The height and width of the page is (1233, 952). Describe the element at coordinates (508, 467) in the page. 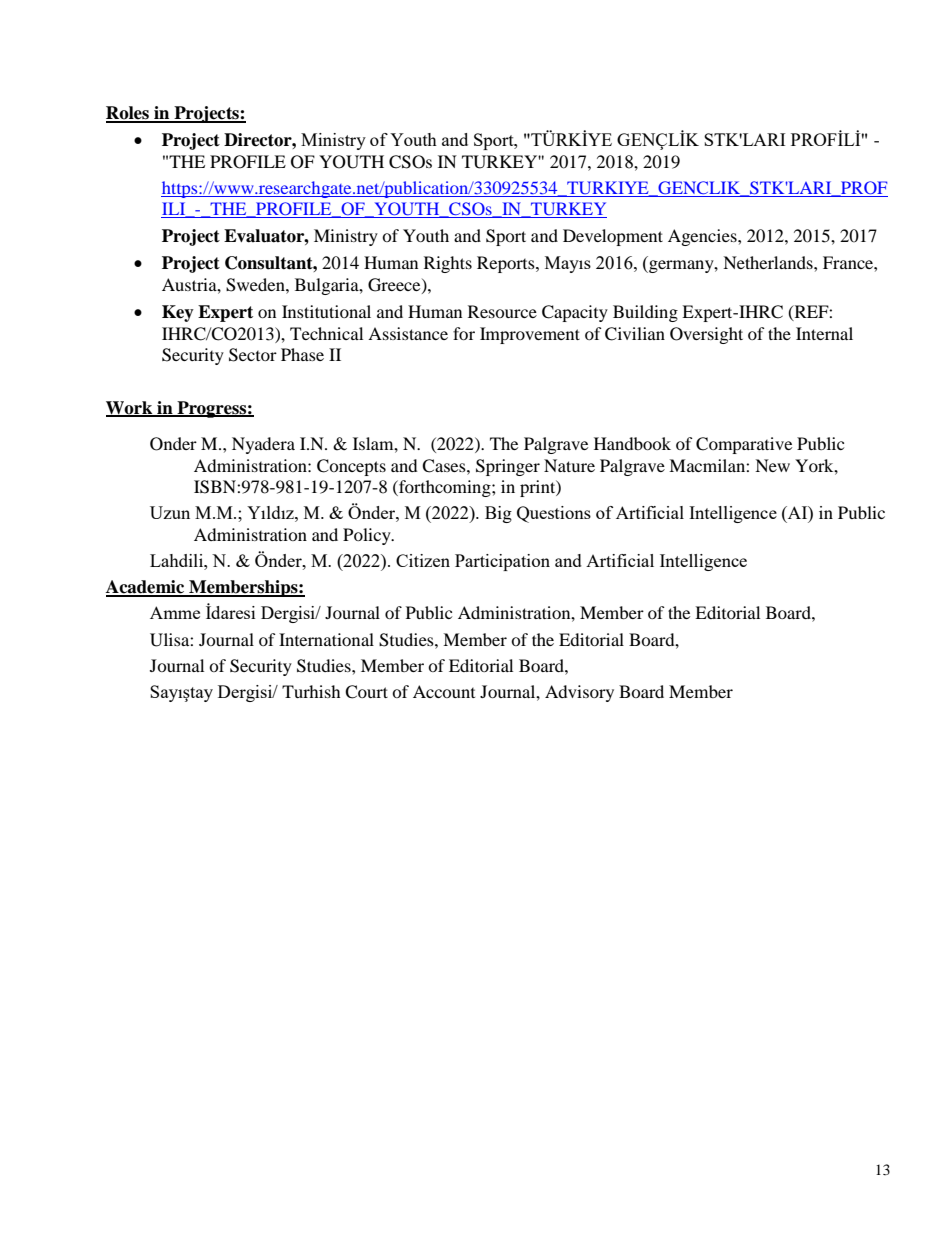

I see `Springer` at that location.
